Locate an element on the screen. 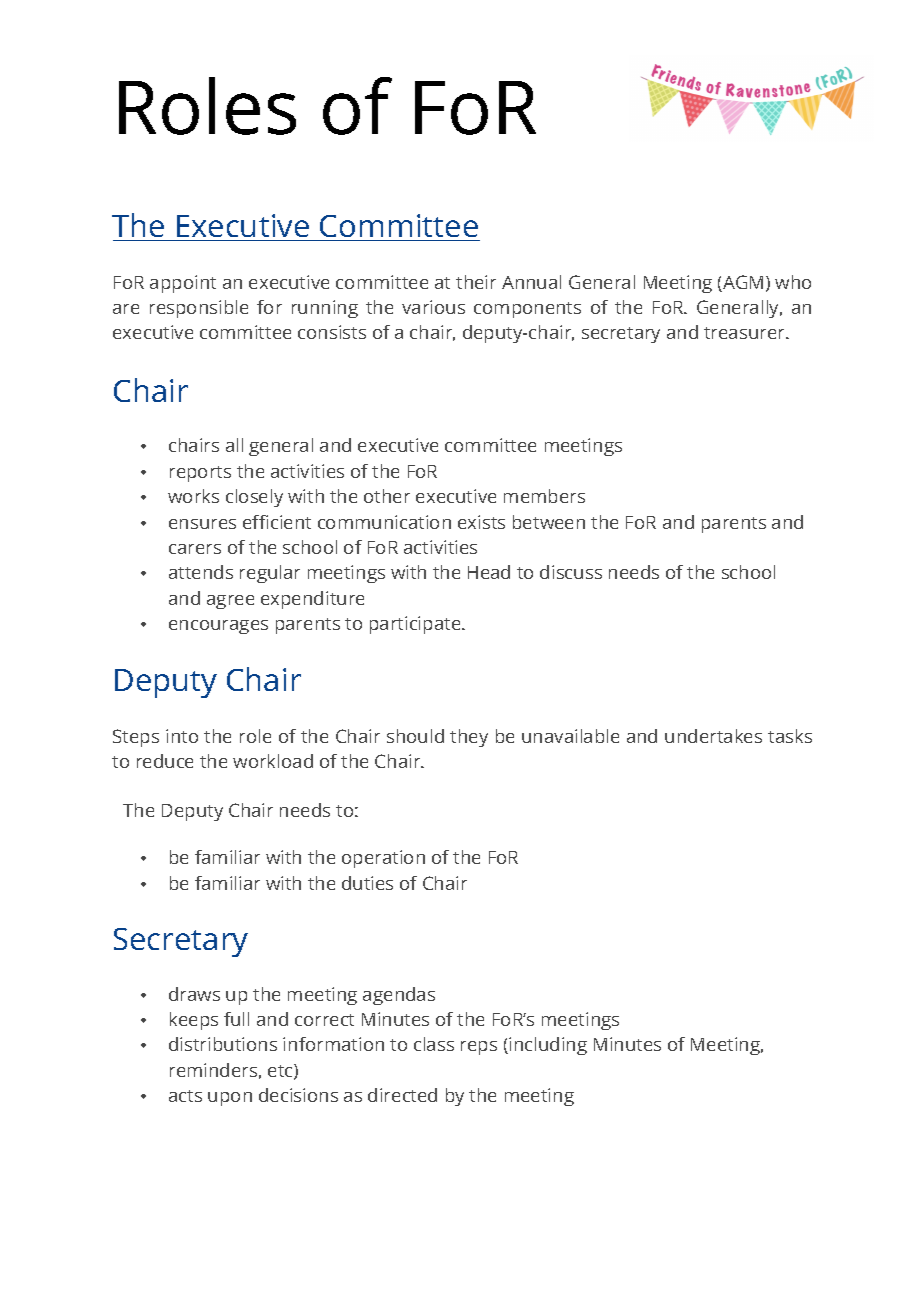 The image size is (924, 1308). reps is located at coordinates (479, 1048).
